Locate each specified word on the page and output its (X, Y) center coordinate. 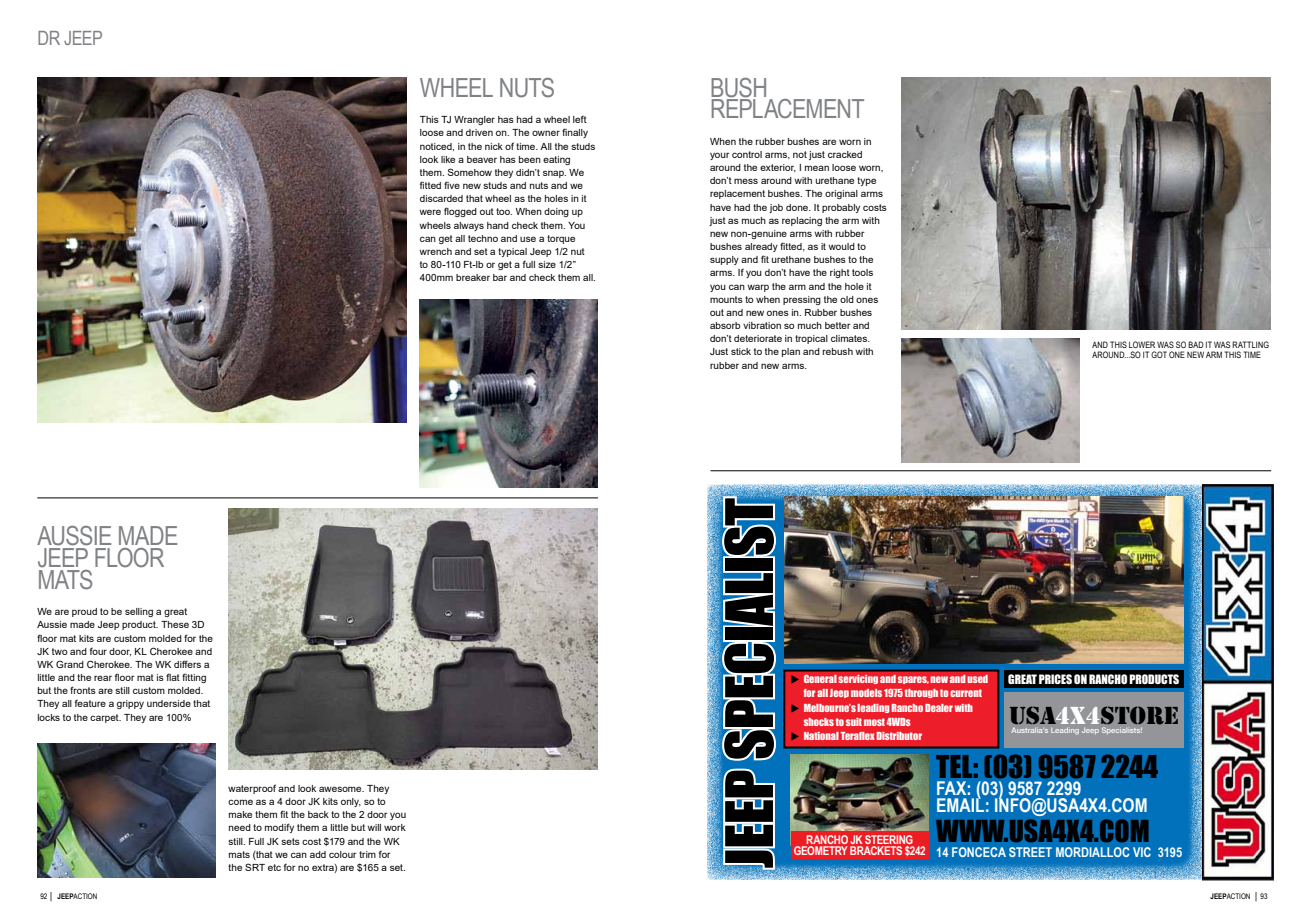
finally (575, 133)
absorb (725, 325)
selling (139, 612)
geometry (821, 850)
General (820, 678)
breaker (473, 277)
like (448, 159)
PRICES (1055, 679)
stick (741, 351)
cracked (845, 154)
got (1159, 354)
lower (1142, 344)
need (240, 827)
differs (187, 664)
